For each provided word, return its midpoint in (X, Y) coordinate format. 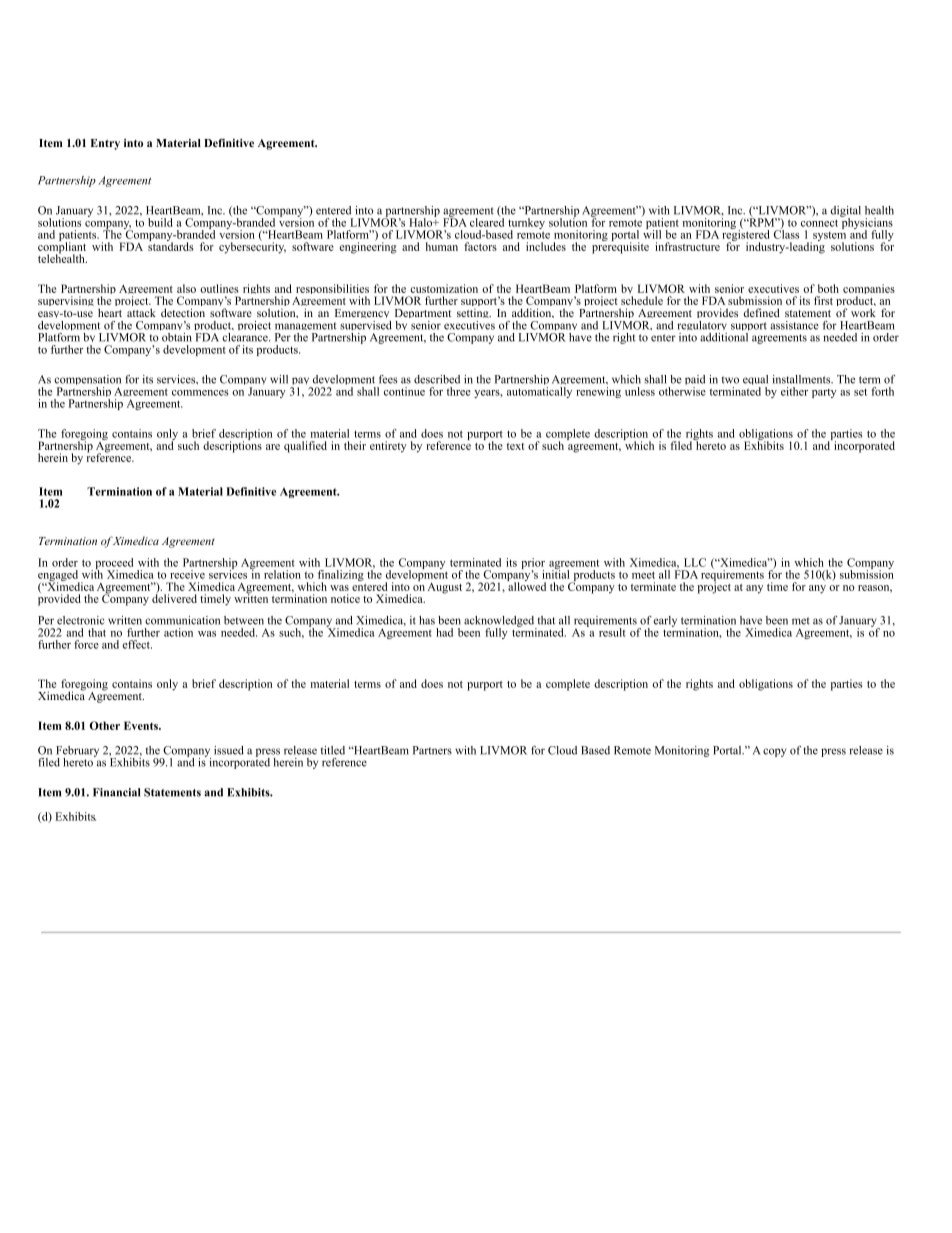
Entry (105, 144)
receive (187, 574)
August (444, 588)
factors (480, 246)
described (437, 379)
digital (846, 212)
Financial (116, 792)
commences (200, 393)
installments (802, 379)
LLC (695, 562)
